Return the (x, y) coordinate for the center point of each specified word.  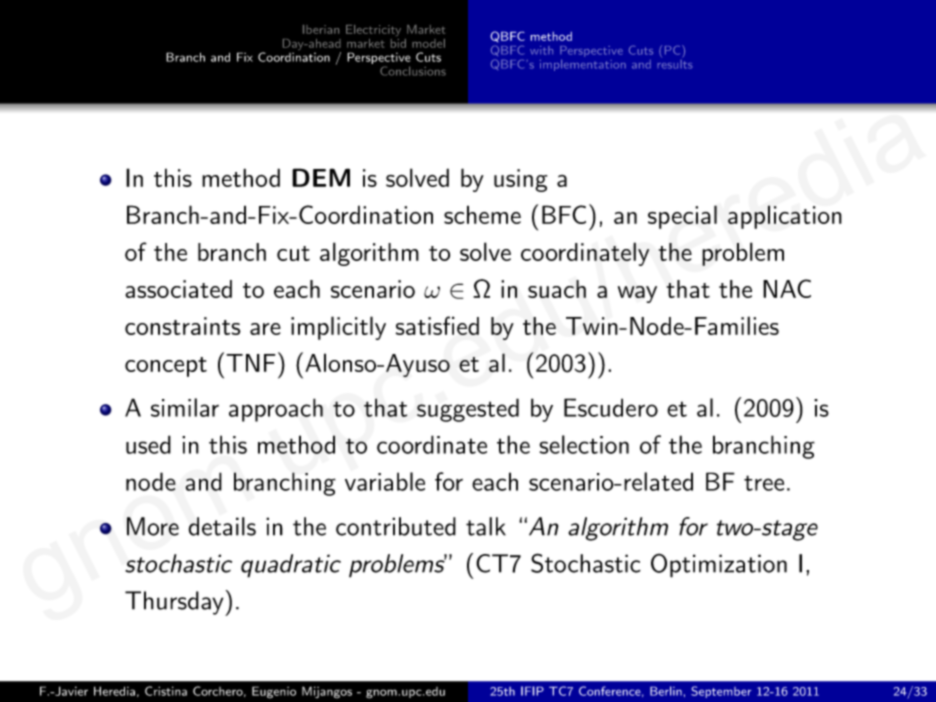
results (674, 63)
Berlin (666, 691)
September (721, 692)
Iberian (321, 29)
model (428, 43)
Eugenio (274, 692)
